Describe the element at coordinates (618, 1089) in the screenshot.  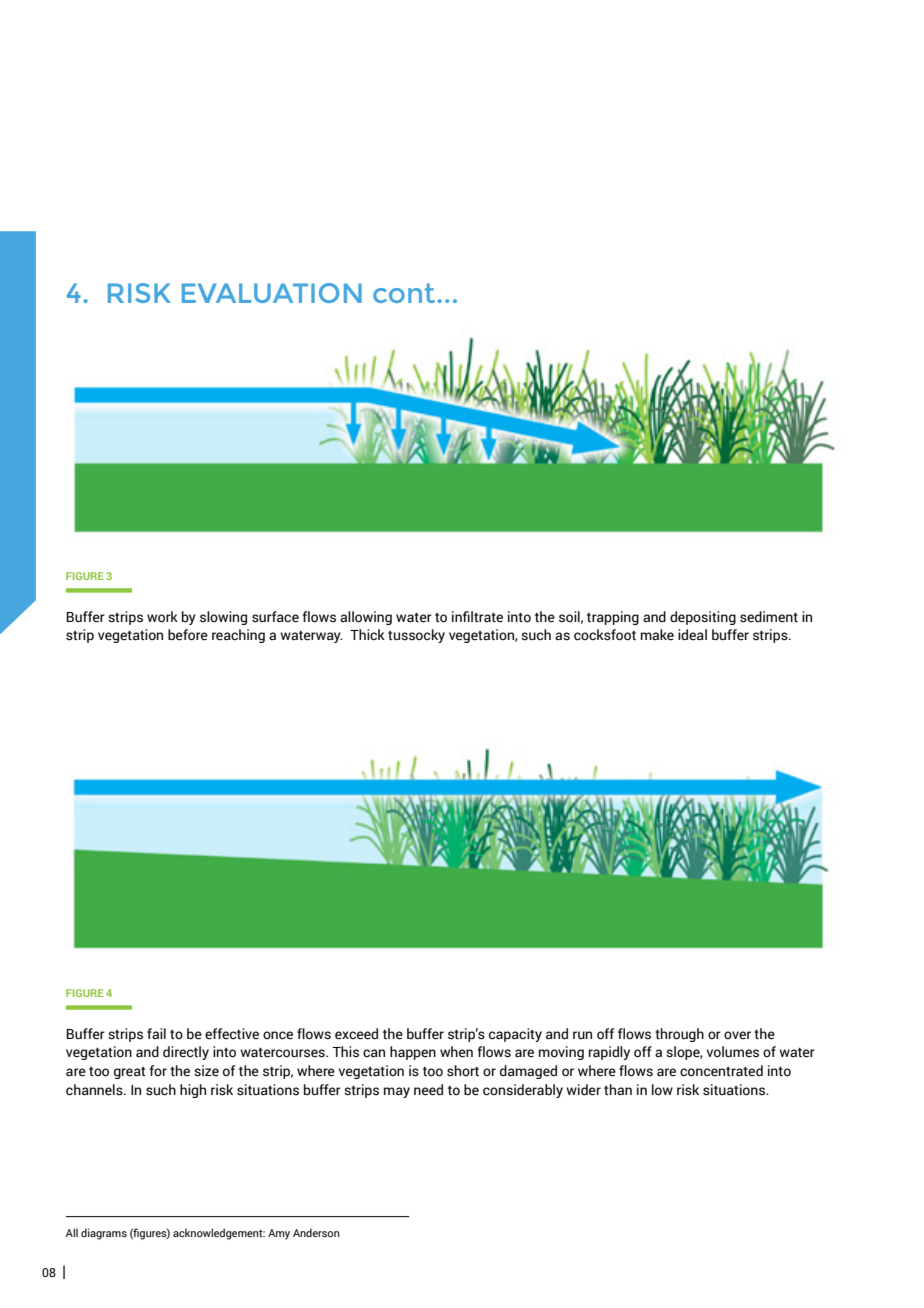
I see `than` at that location.
